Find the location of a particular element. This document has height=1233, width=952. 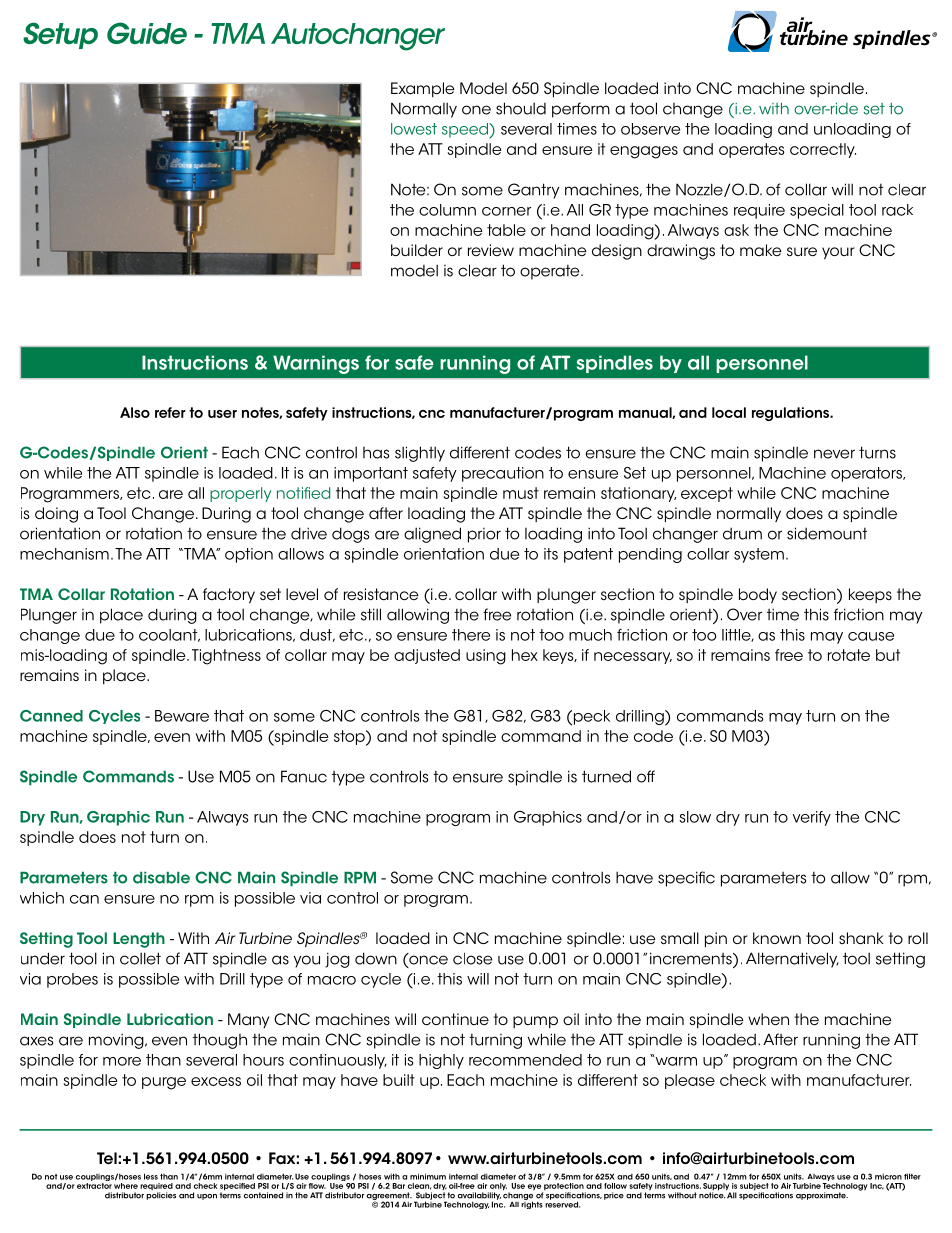

approximate is located at coordinates (822, 1196).
